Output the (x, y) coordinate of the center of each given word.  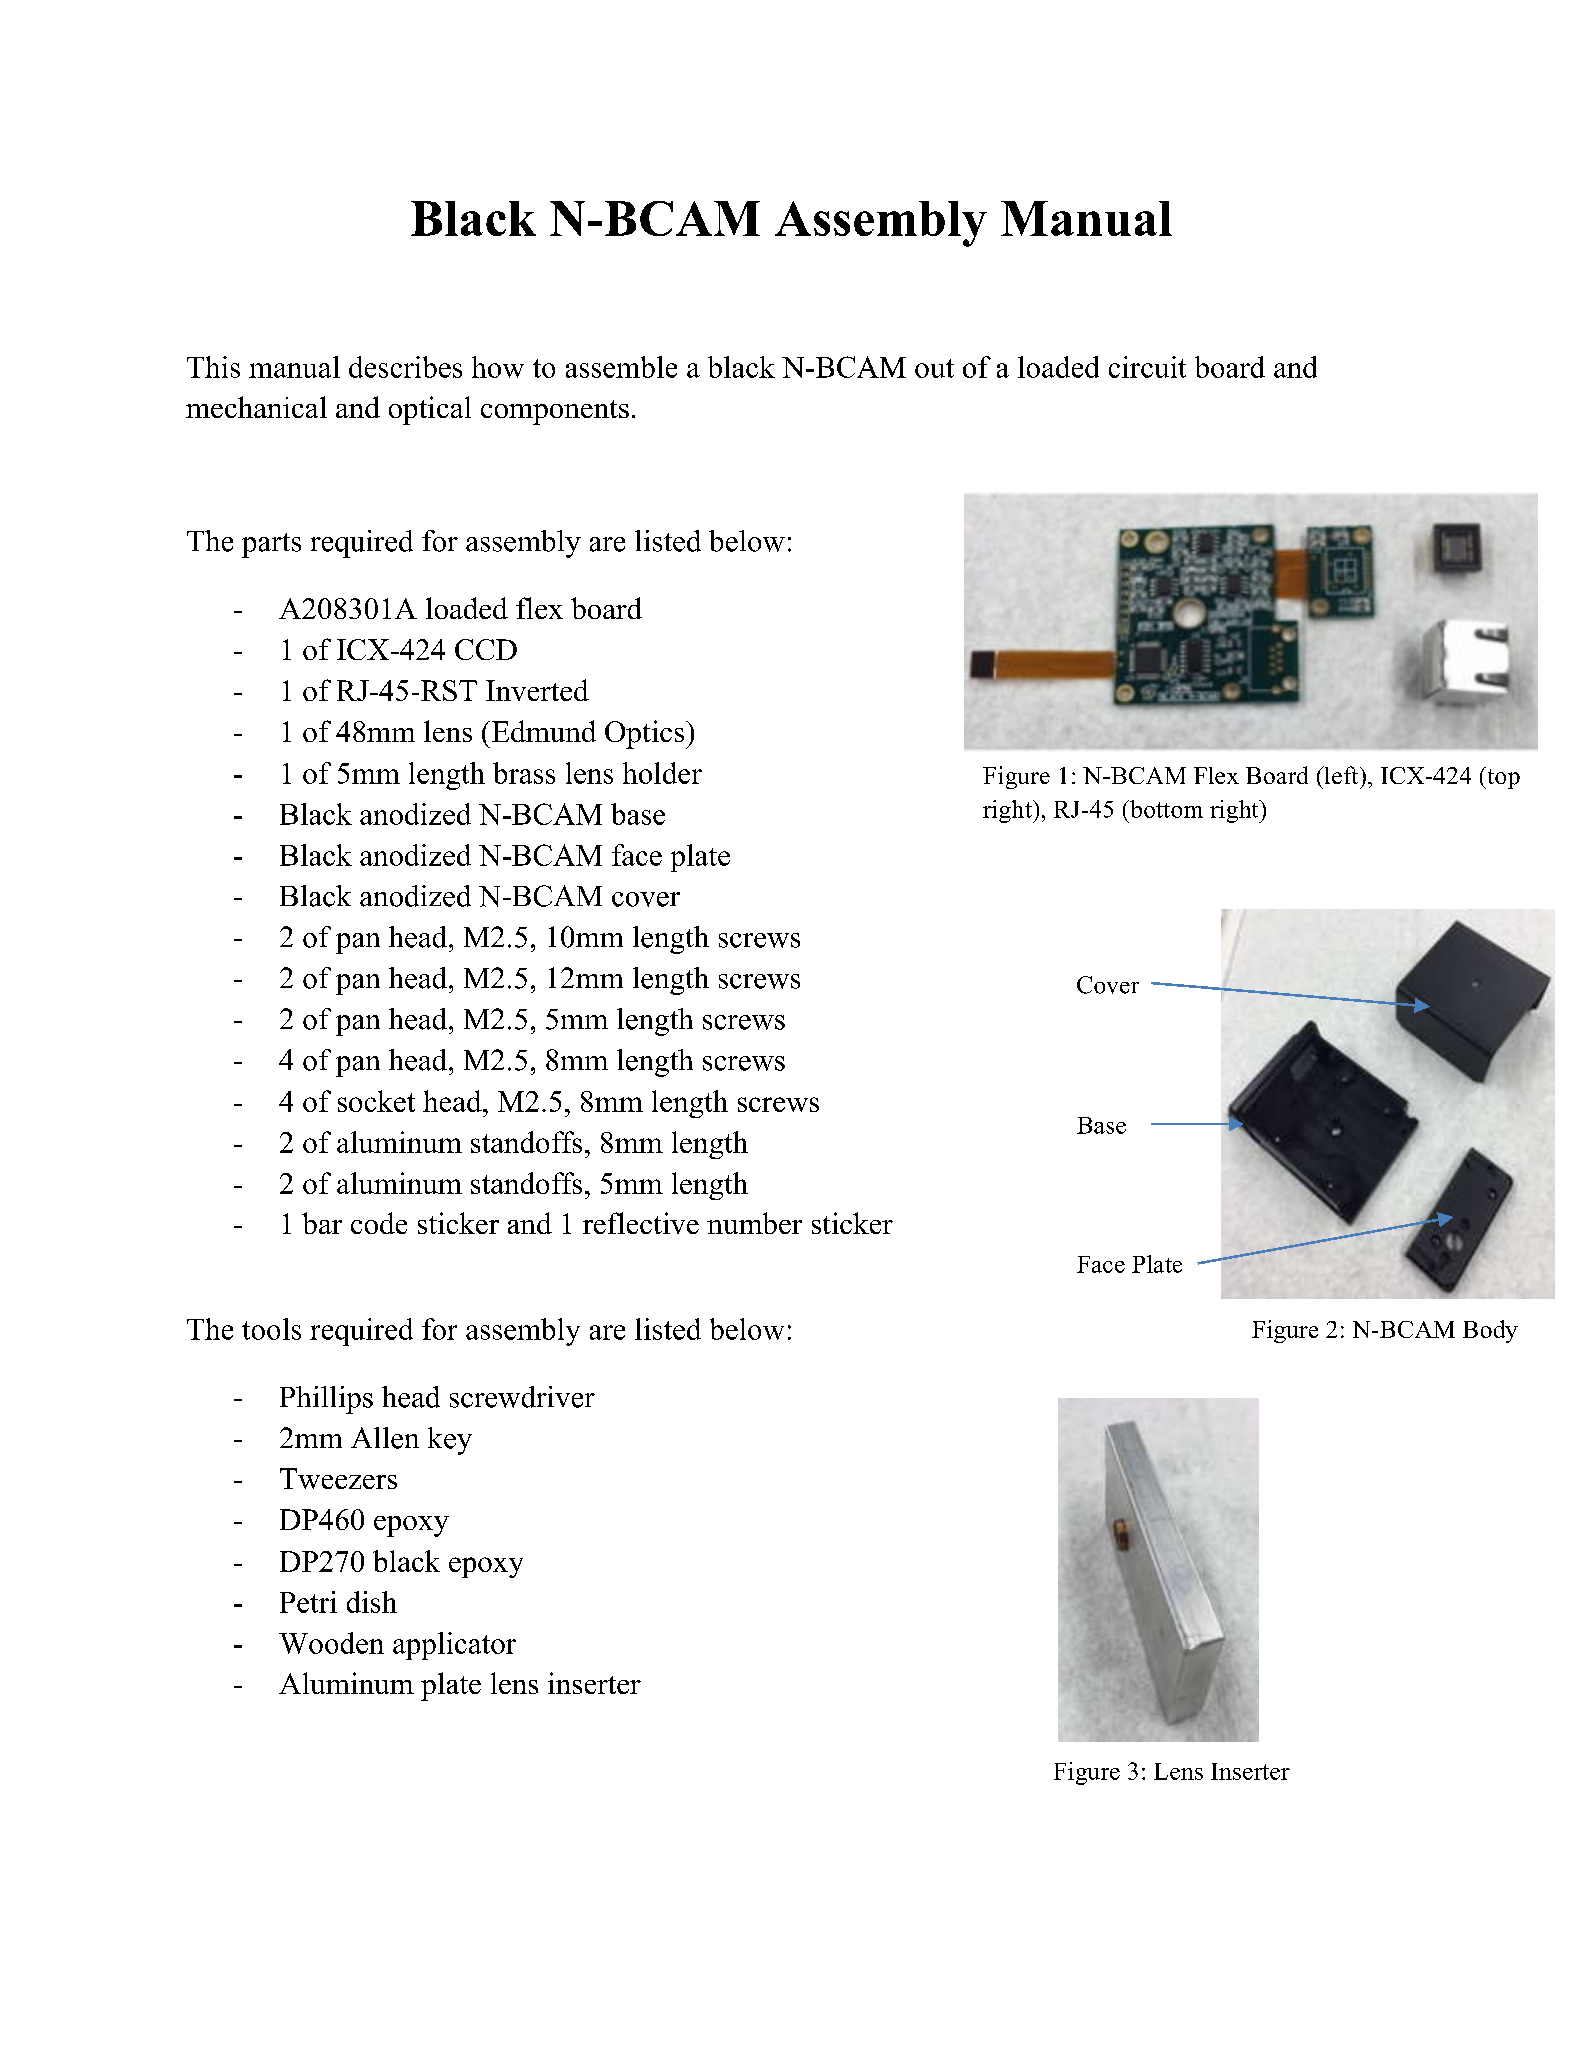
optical (430, 410)
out (934, 368)
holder (662, 773)
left (1341, 775)
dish (372, 1602)
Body (1490, 1331)
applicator (454, 1646)
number (754, 1223)
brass (524, 773)
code (379, 1223)
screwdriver (522, 1397)
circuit (1147, 367)
